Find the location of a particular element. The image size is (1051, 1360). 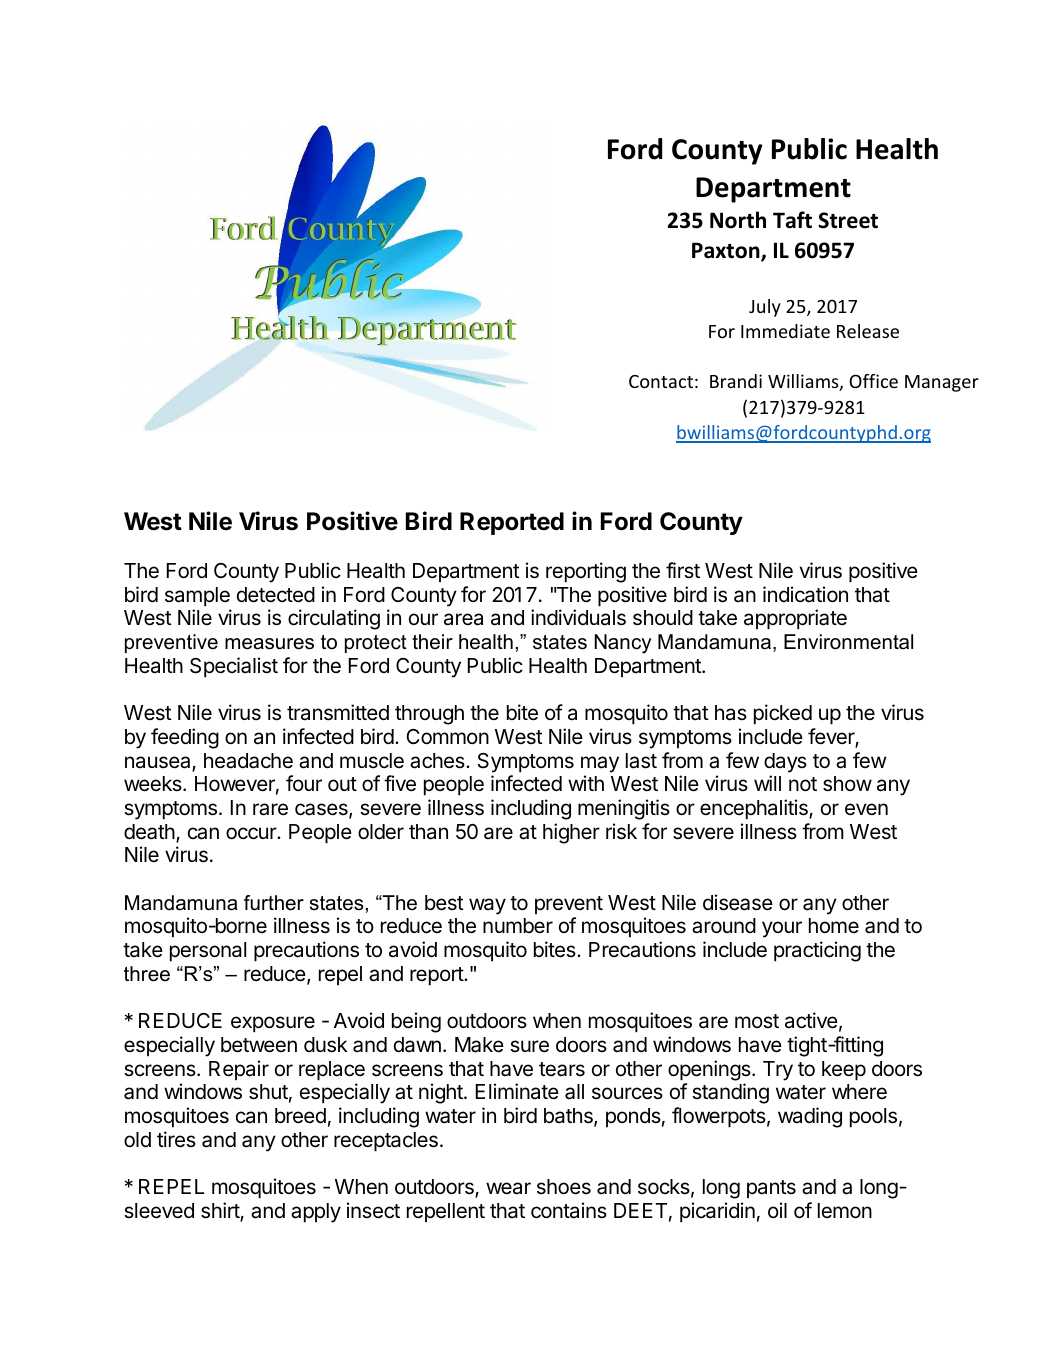

further is located at coordinates (274, 903).
